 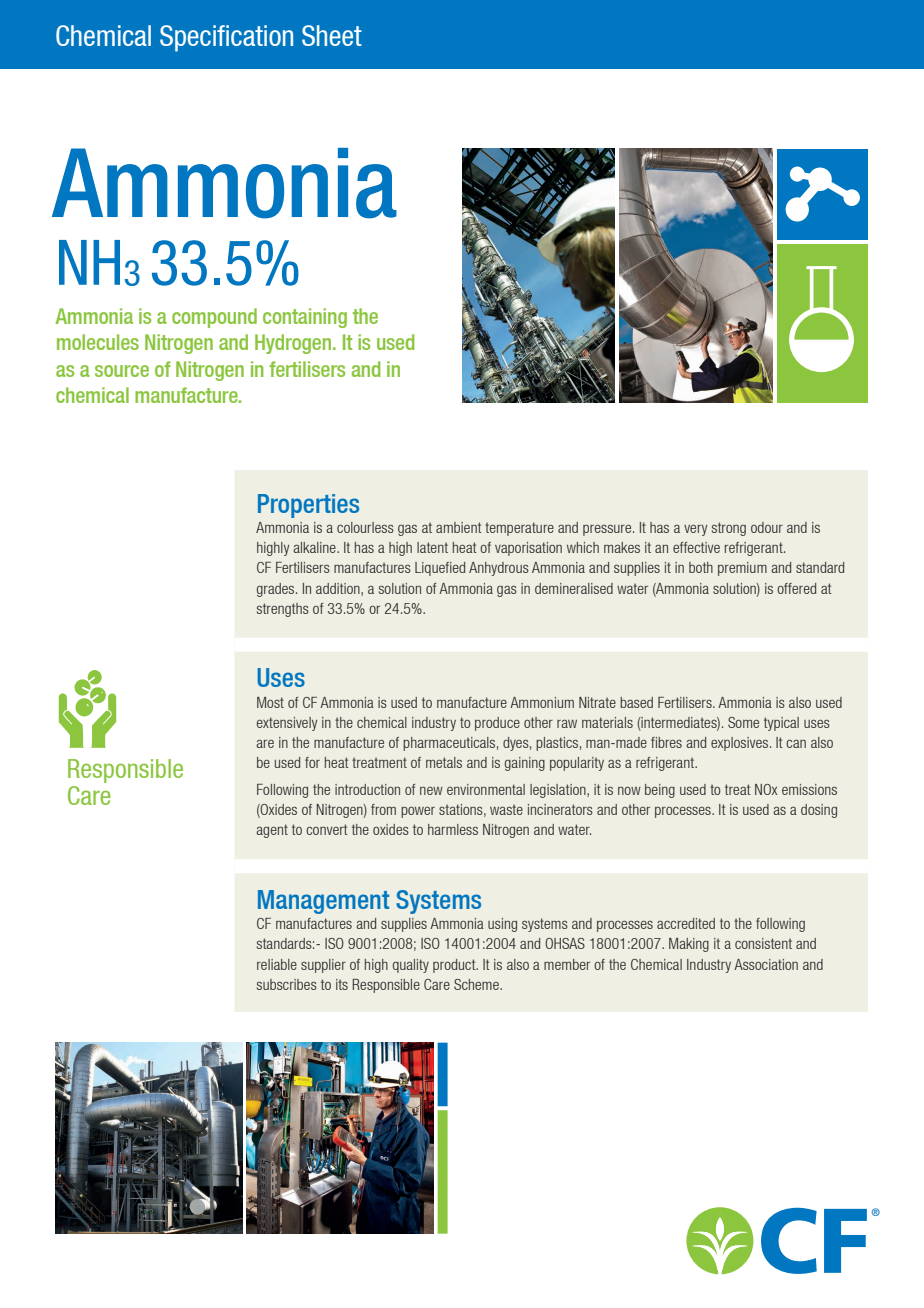 I want to click on ambient, so click(x=459, y=527).
